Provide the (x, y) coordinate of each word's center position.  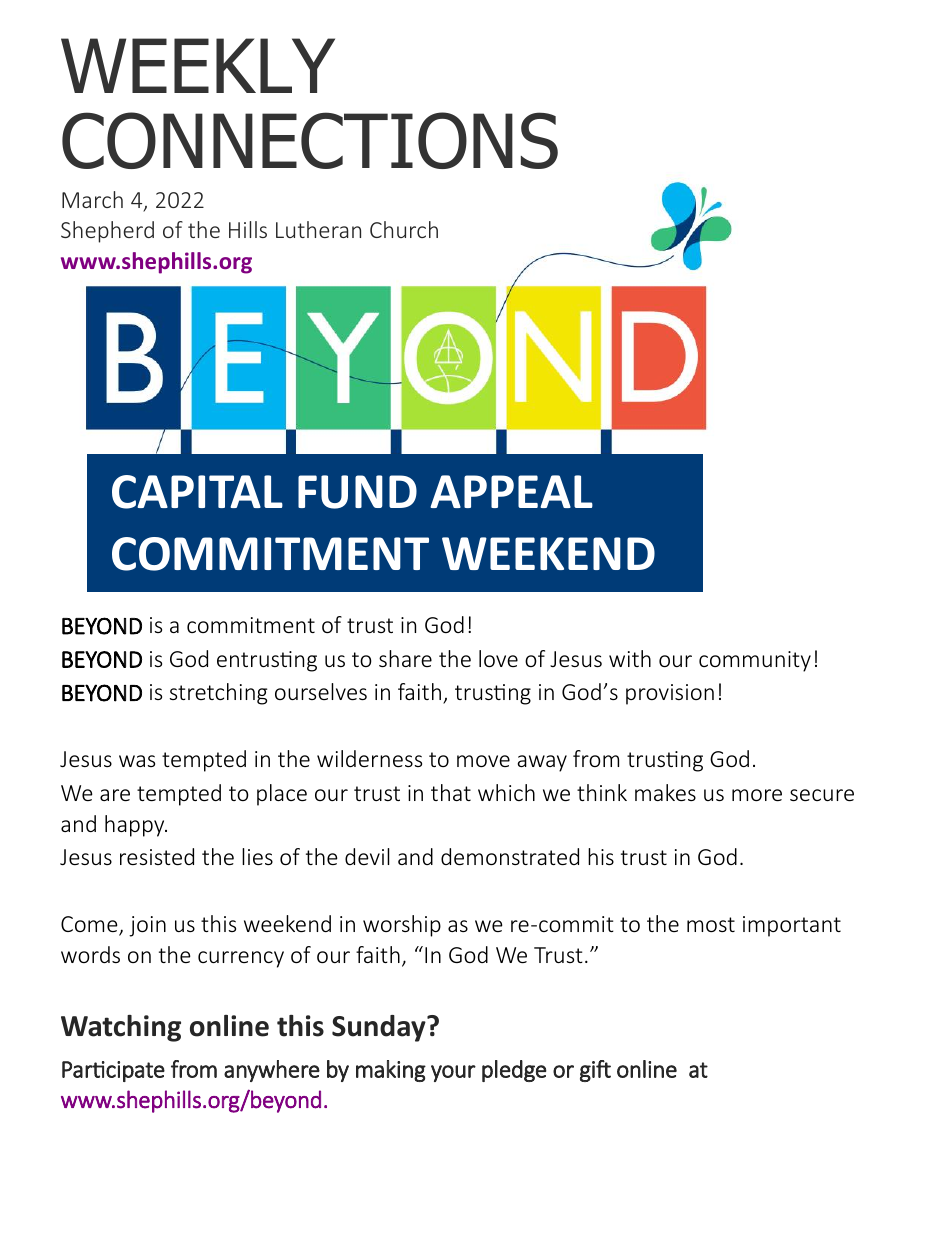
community (755, 661)
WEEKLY (198, 65)
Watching (121, 1028)
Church (404, 229)
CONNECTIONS (310, 140)
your (453, 1073)
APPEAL (511, 491)
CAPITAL (197, 492)
